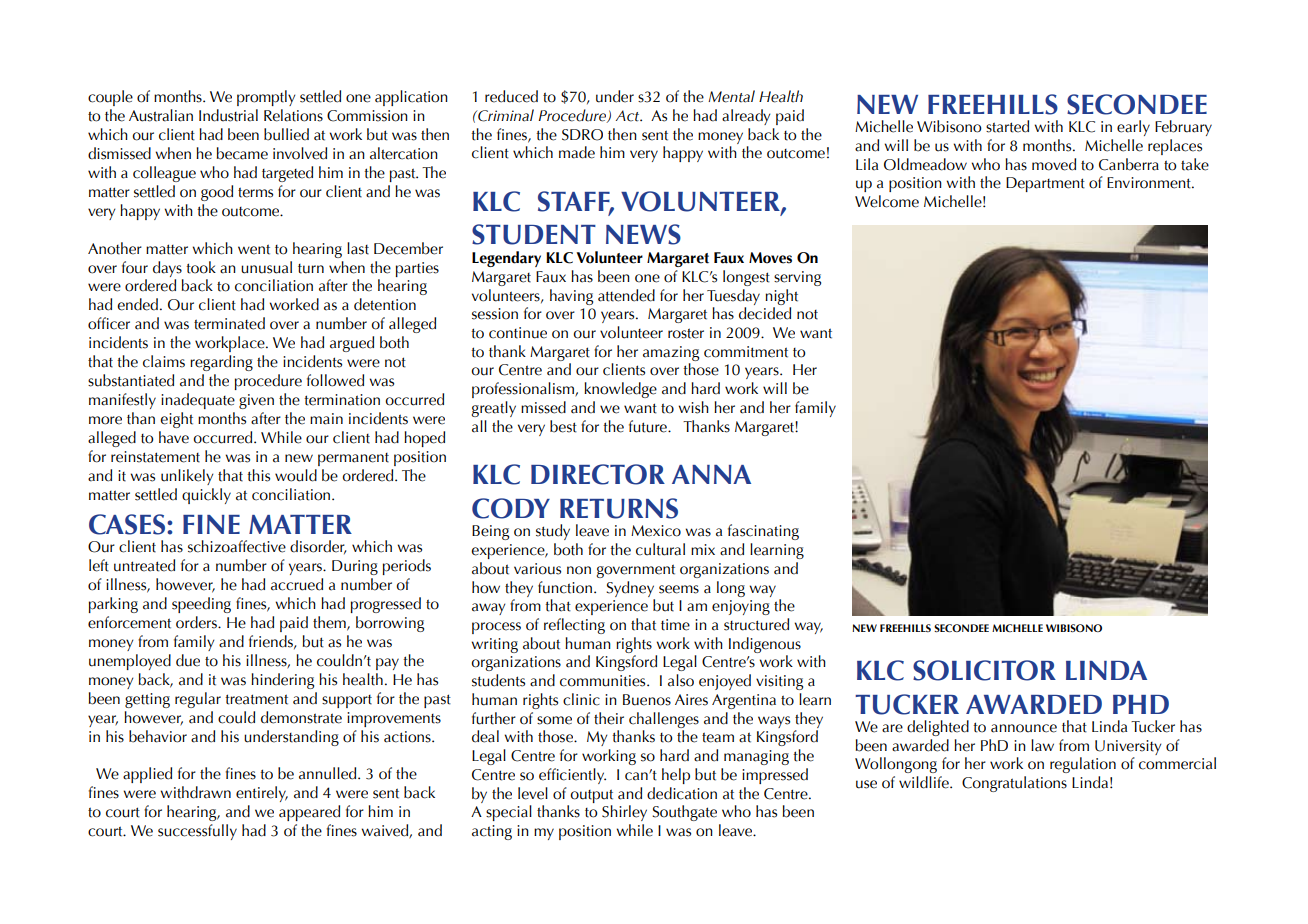  I want to click on accrued, so click(297, 584).
